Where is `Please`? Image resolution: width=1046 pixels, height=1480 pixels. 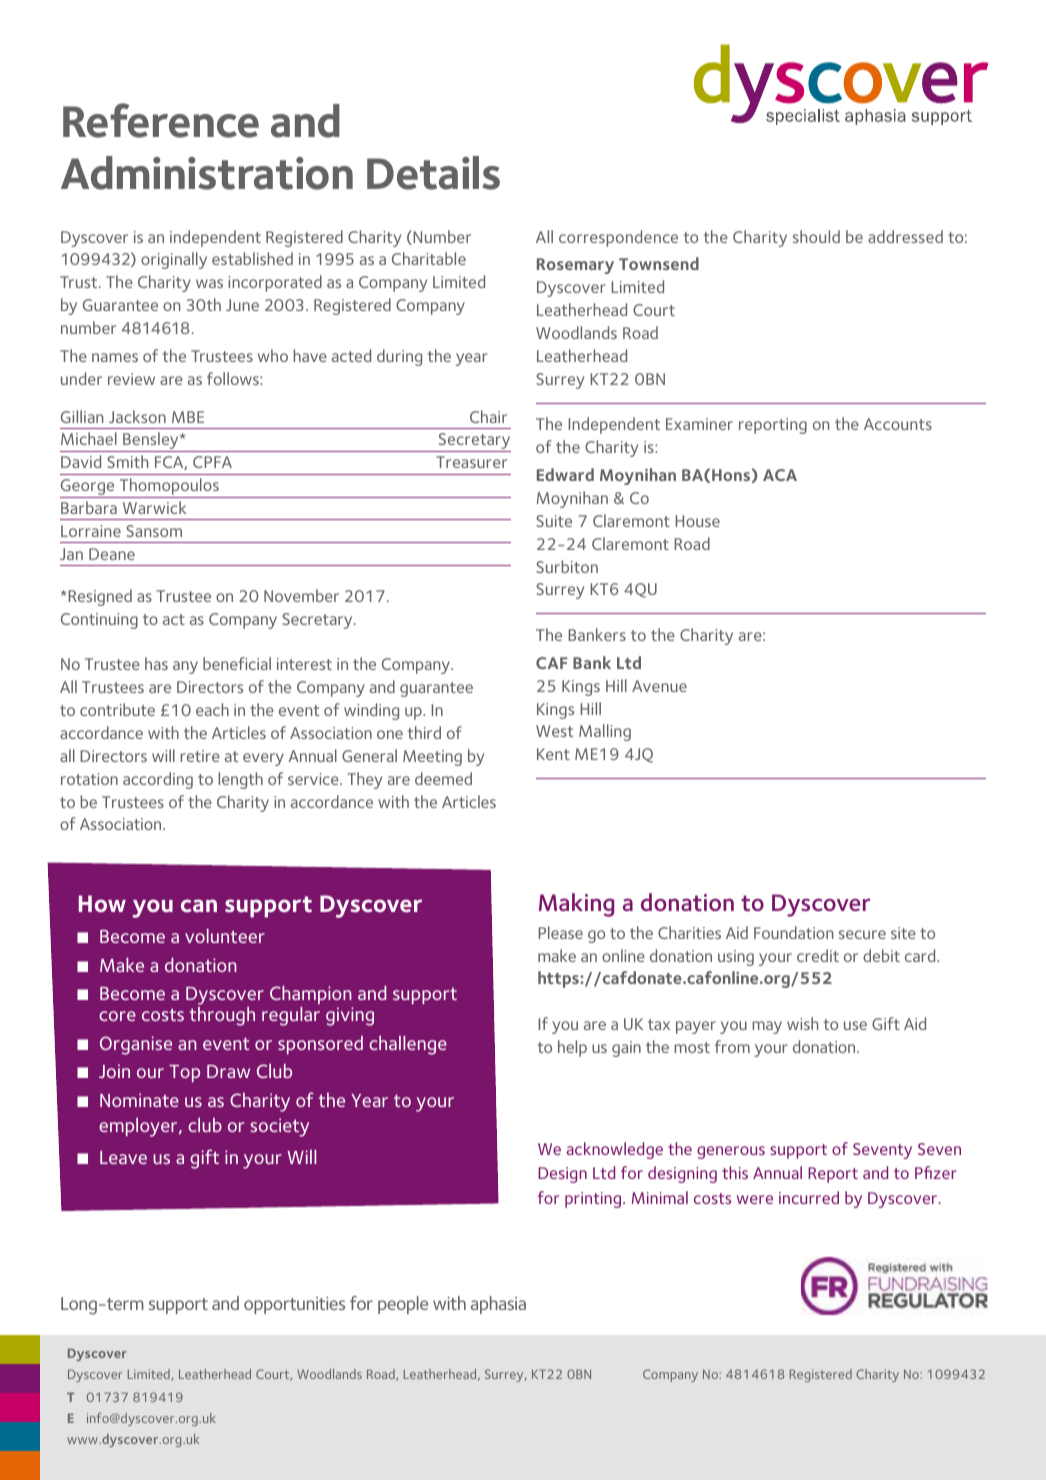
Please is located at coordinates (560, 932).
